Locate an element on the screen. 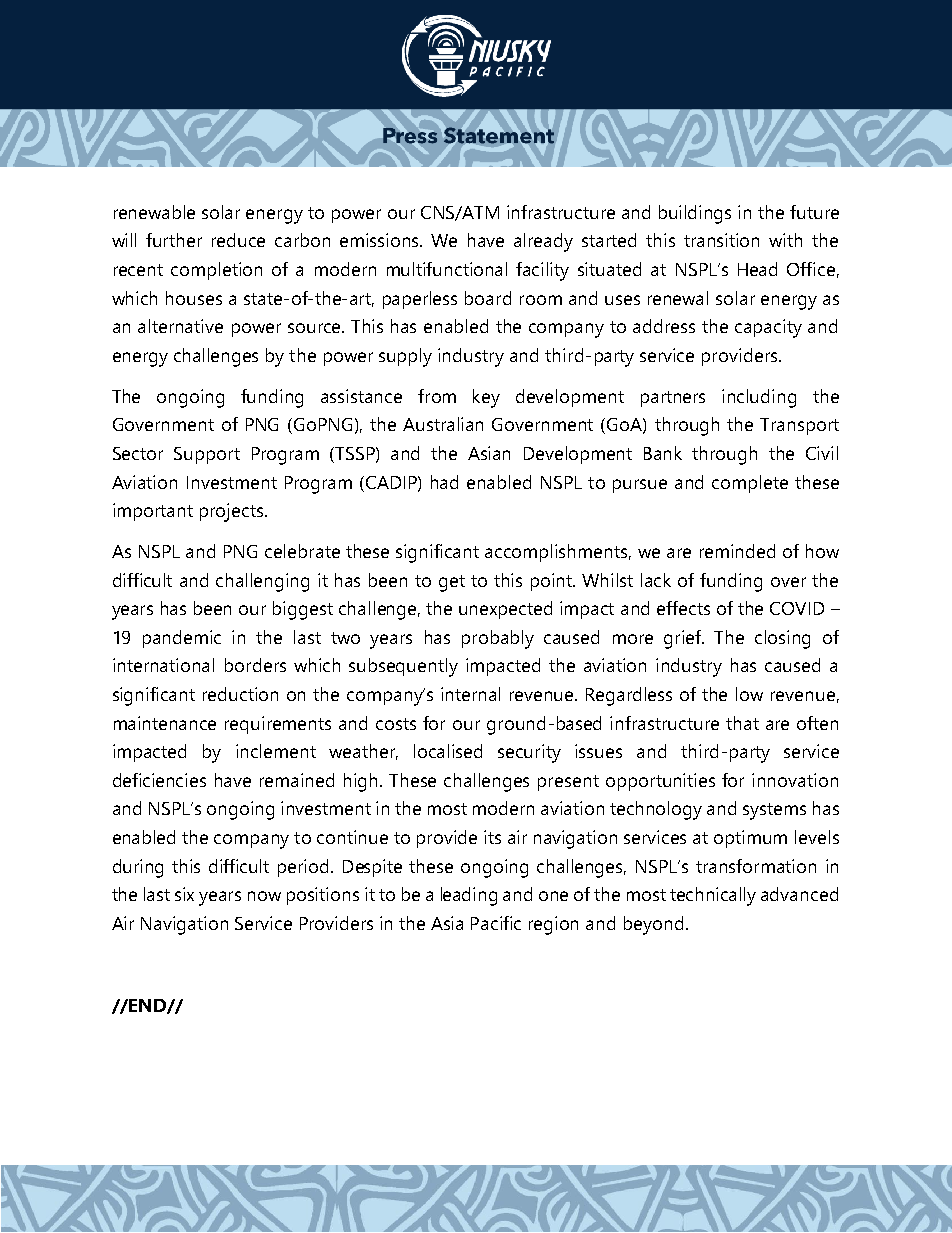 This screenshot has width=952, height=1233. leading is located at coordinates (469, 896).
